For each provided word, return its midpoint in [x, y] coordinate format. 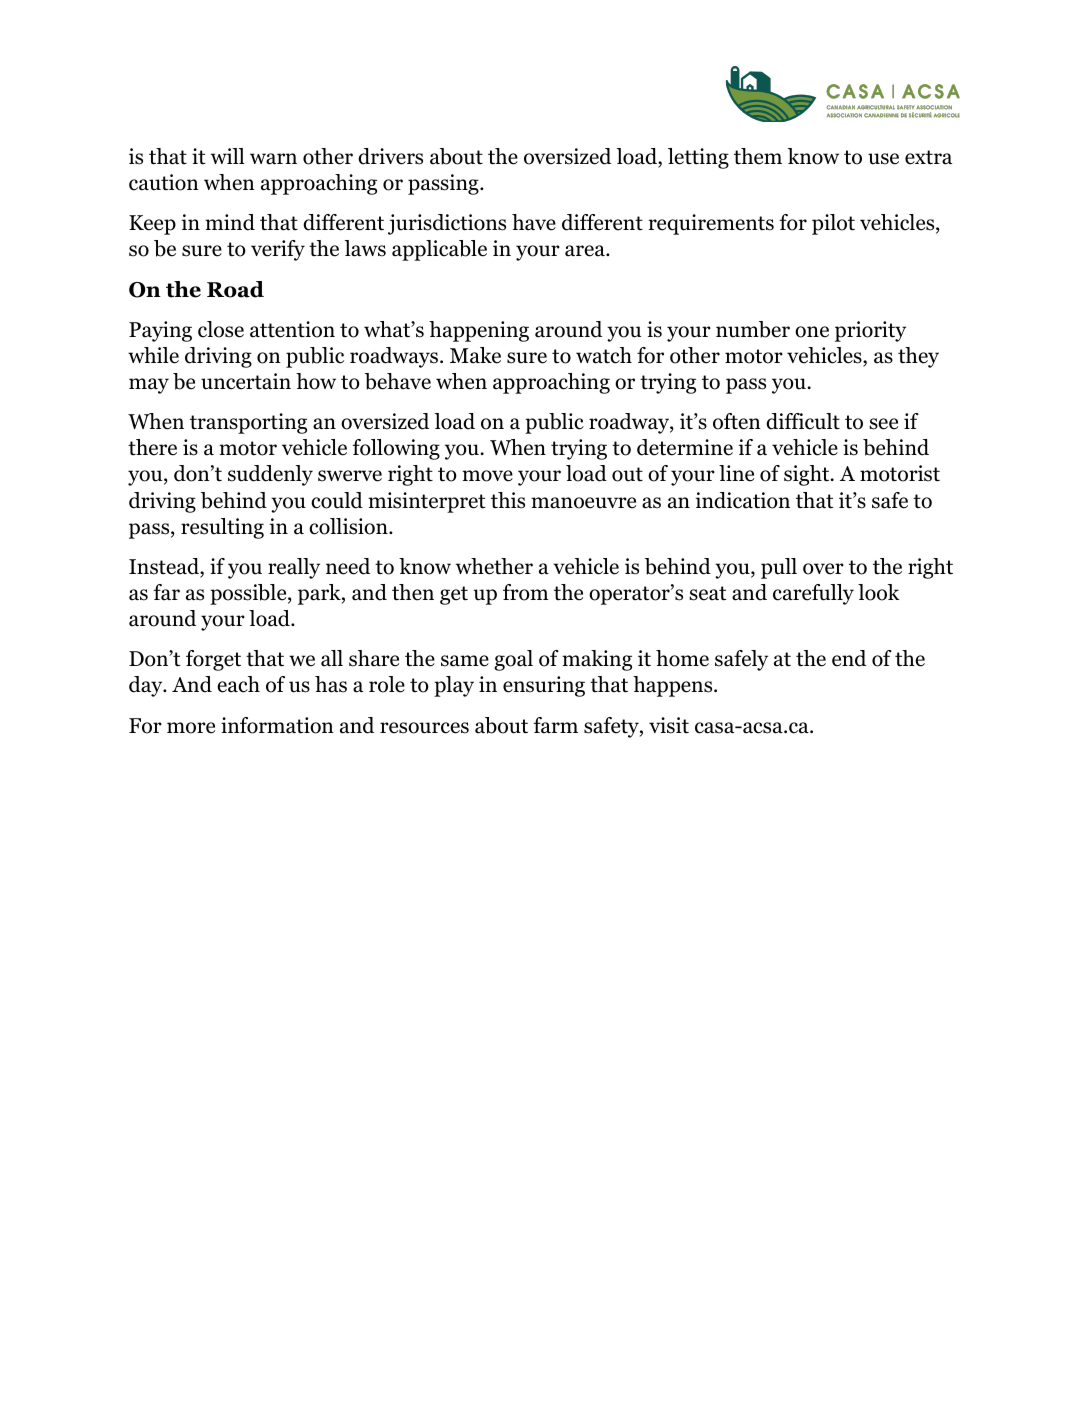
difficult [803, 421]
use [883, 159]
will [228, 156]
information [277, 725]
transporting [248, 423]
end [849, 658]
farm [555, 725]
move [487, 476]
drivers [390, 156]
